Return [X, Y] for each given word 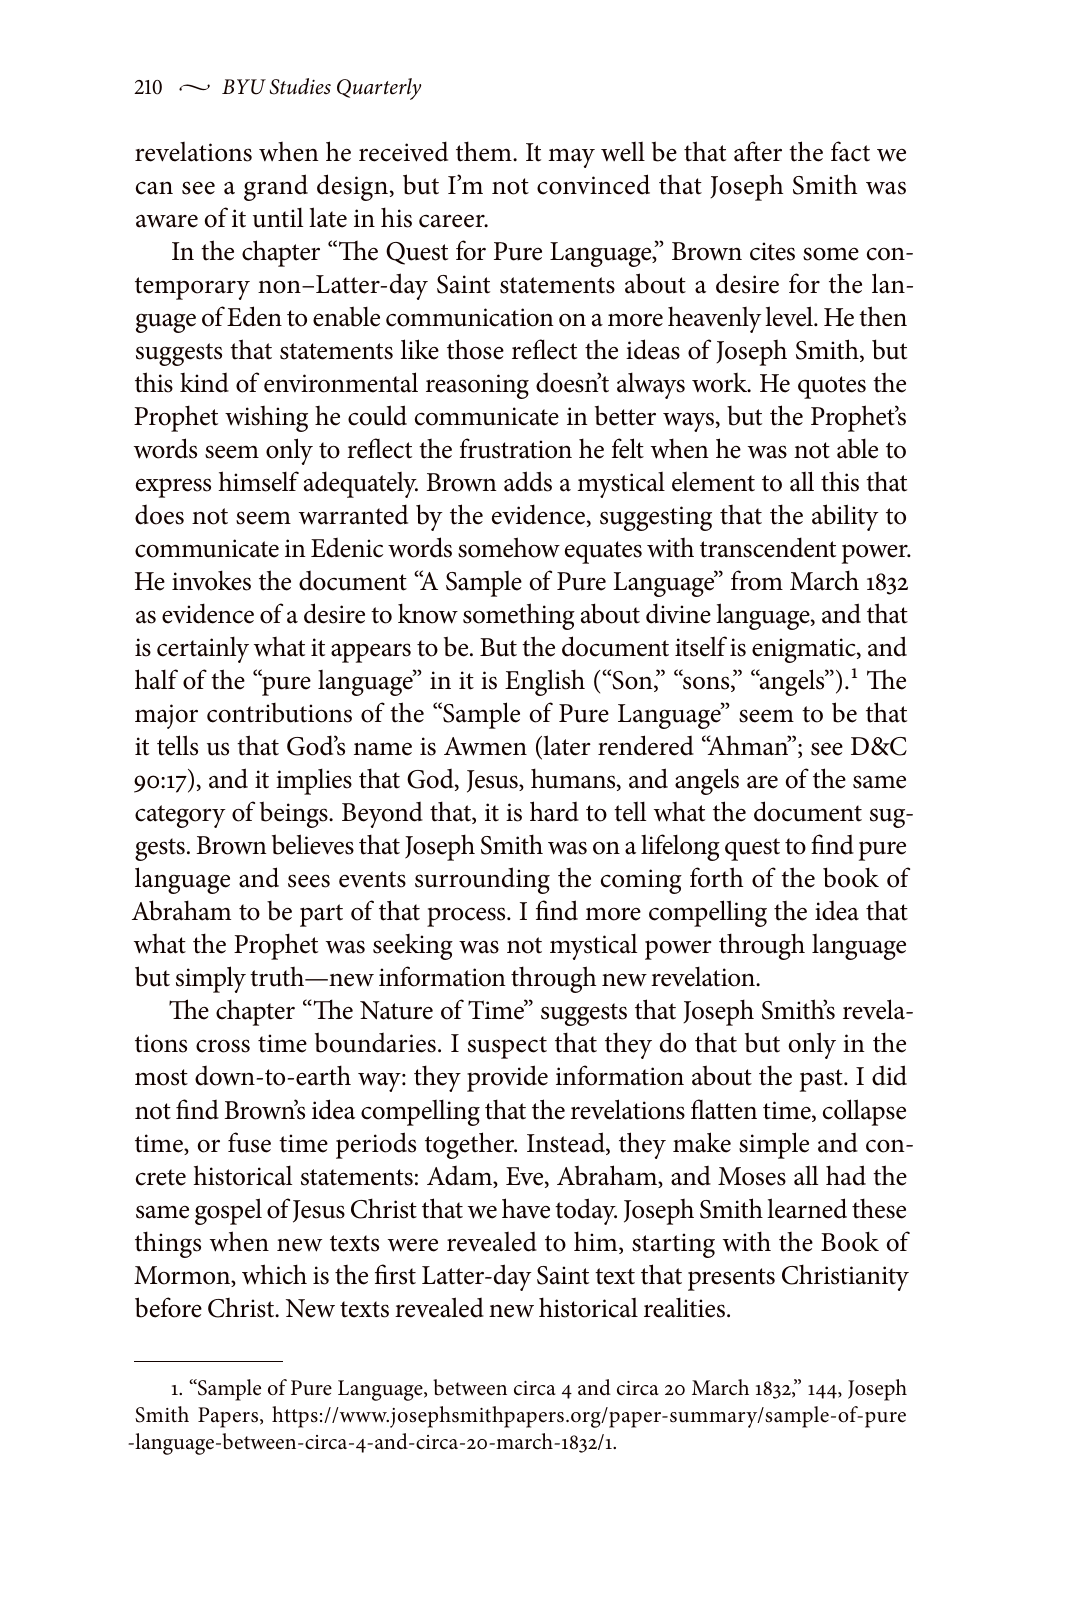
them [485, 151]
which [274, 1274]
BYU [244, 87]
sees [309, 881]
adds [528, 481]
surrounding [482, 880]
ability [845, 517]
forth [716, 877]
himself [258, 481]
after [758, 151]
